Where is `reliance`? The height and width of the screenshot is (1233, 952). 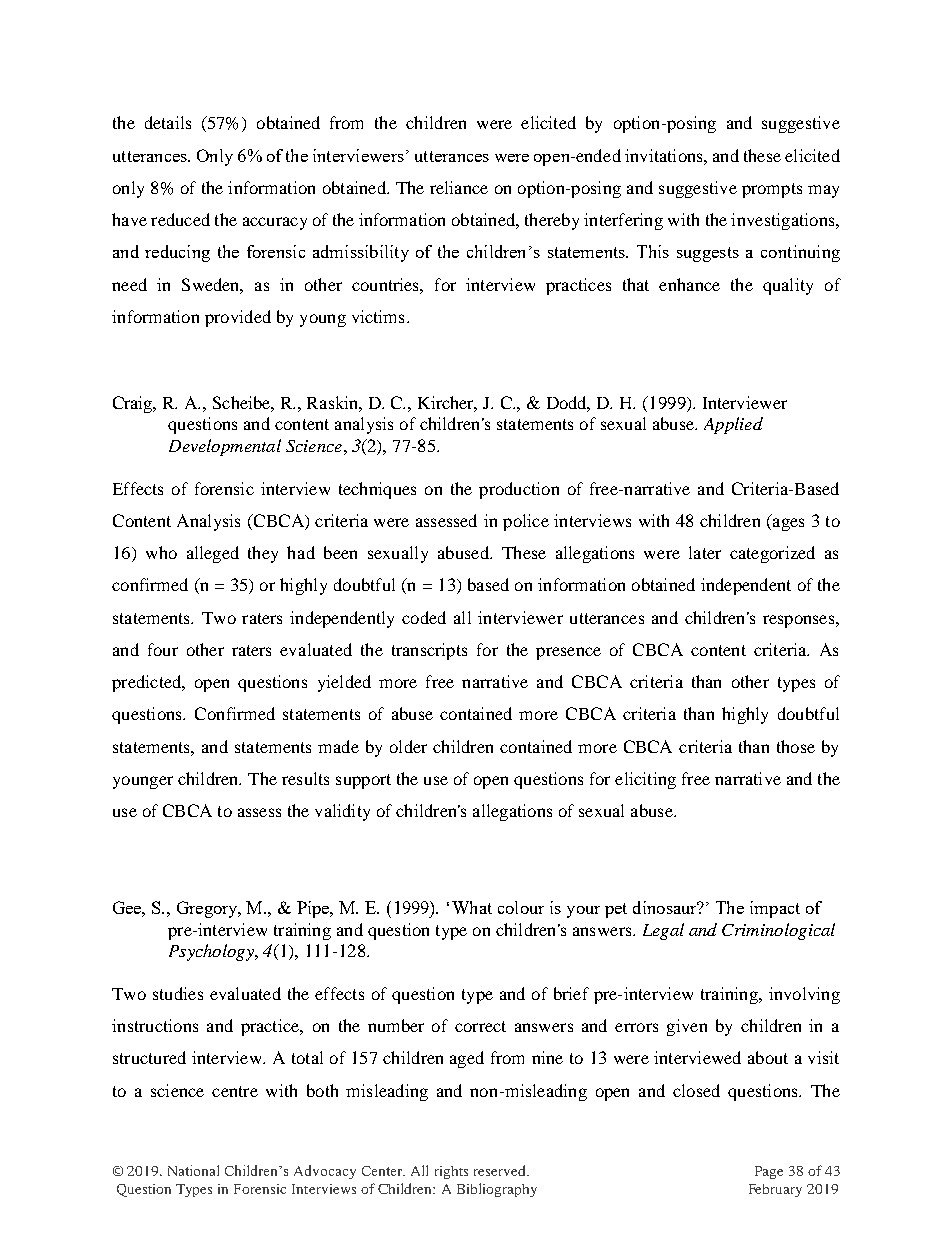
reliance is located at coordinates (459, 187).
